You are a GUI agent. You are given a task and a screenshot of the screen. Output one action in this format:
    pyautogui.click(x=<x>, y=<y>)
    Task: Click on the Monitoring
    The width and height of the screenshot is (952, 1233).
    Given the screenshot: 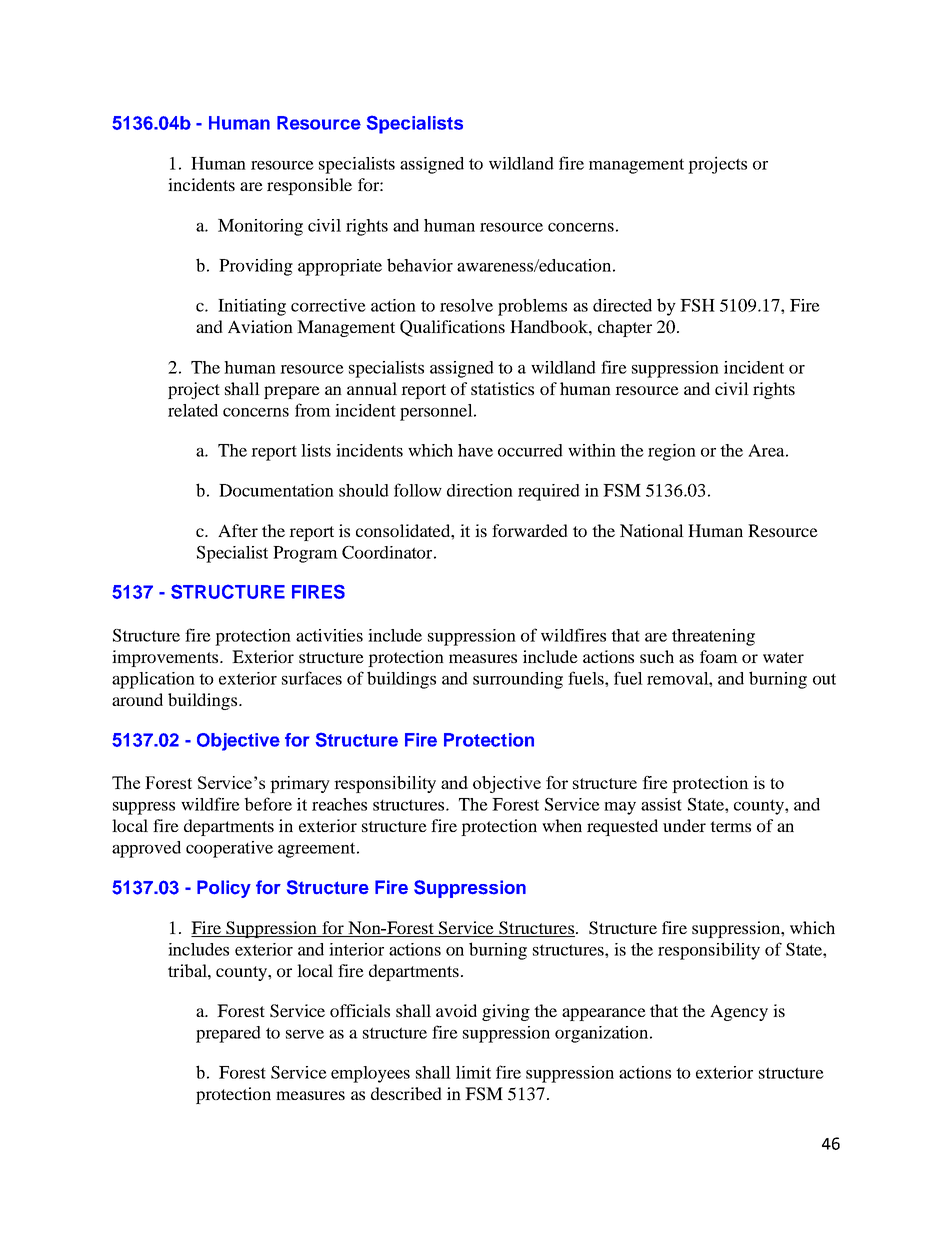 What is the action you would take?
    pyautogui.click(x=260, y=227)
